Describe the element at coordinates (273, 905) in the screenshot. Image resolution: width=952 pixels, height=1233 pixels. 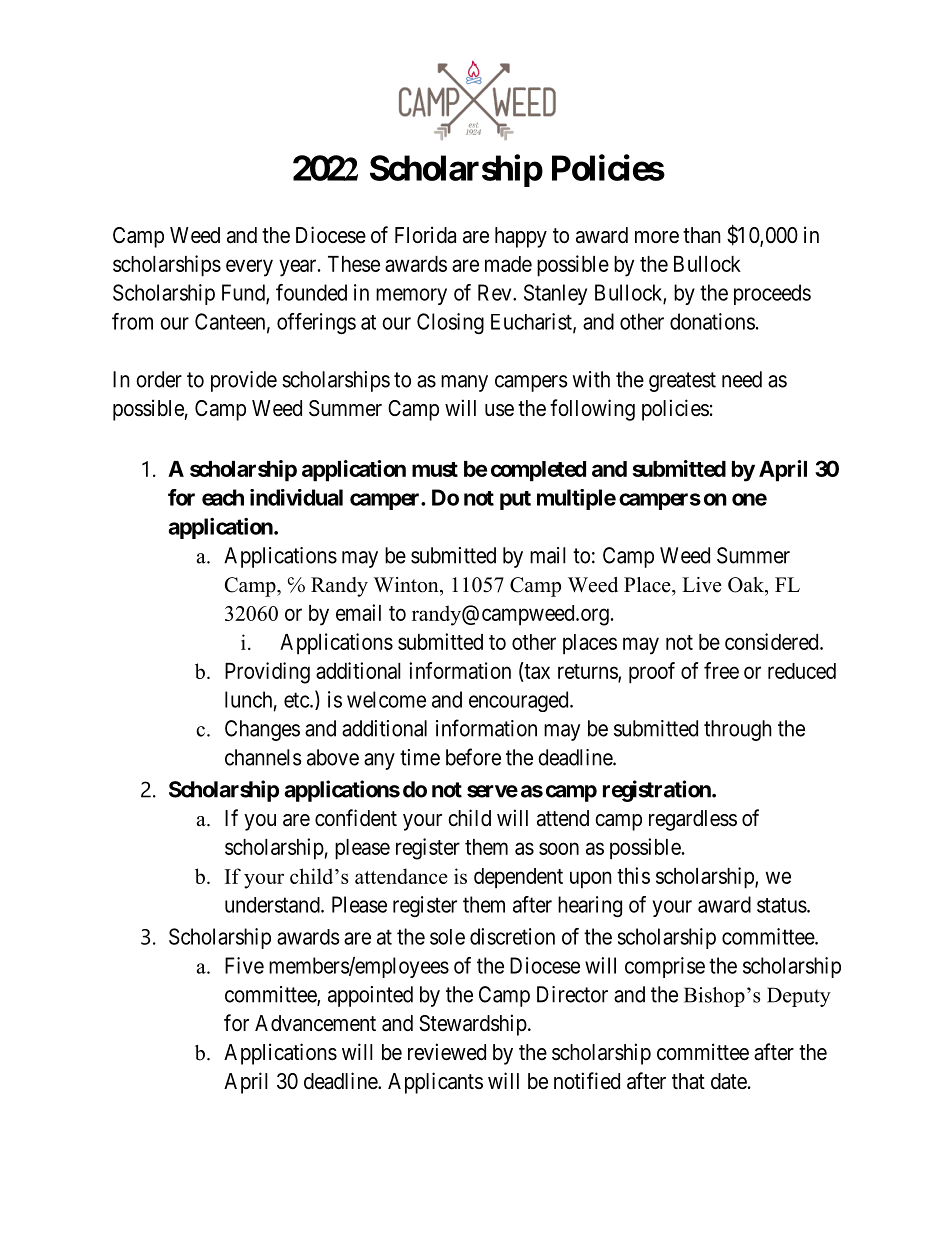
I see `understand` at that location.
